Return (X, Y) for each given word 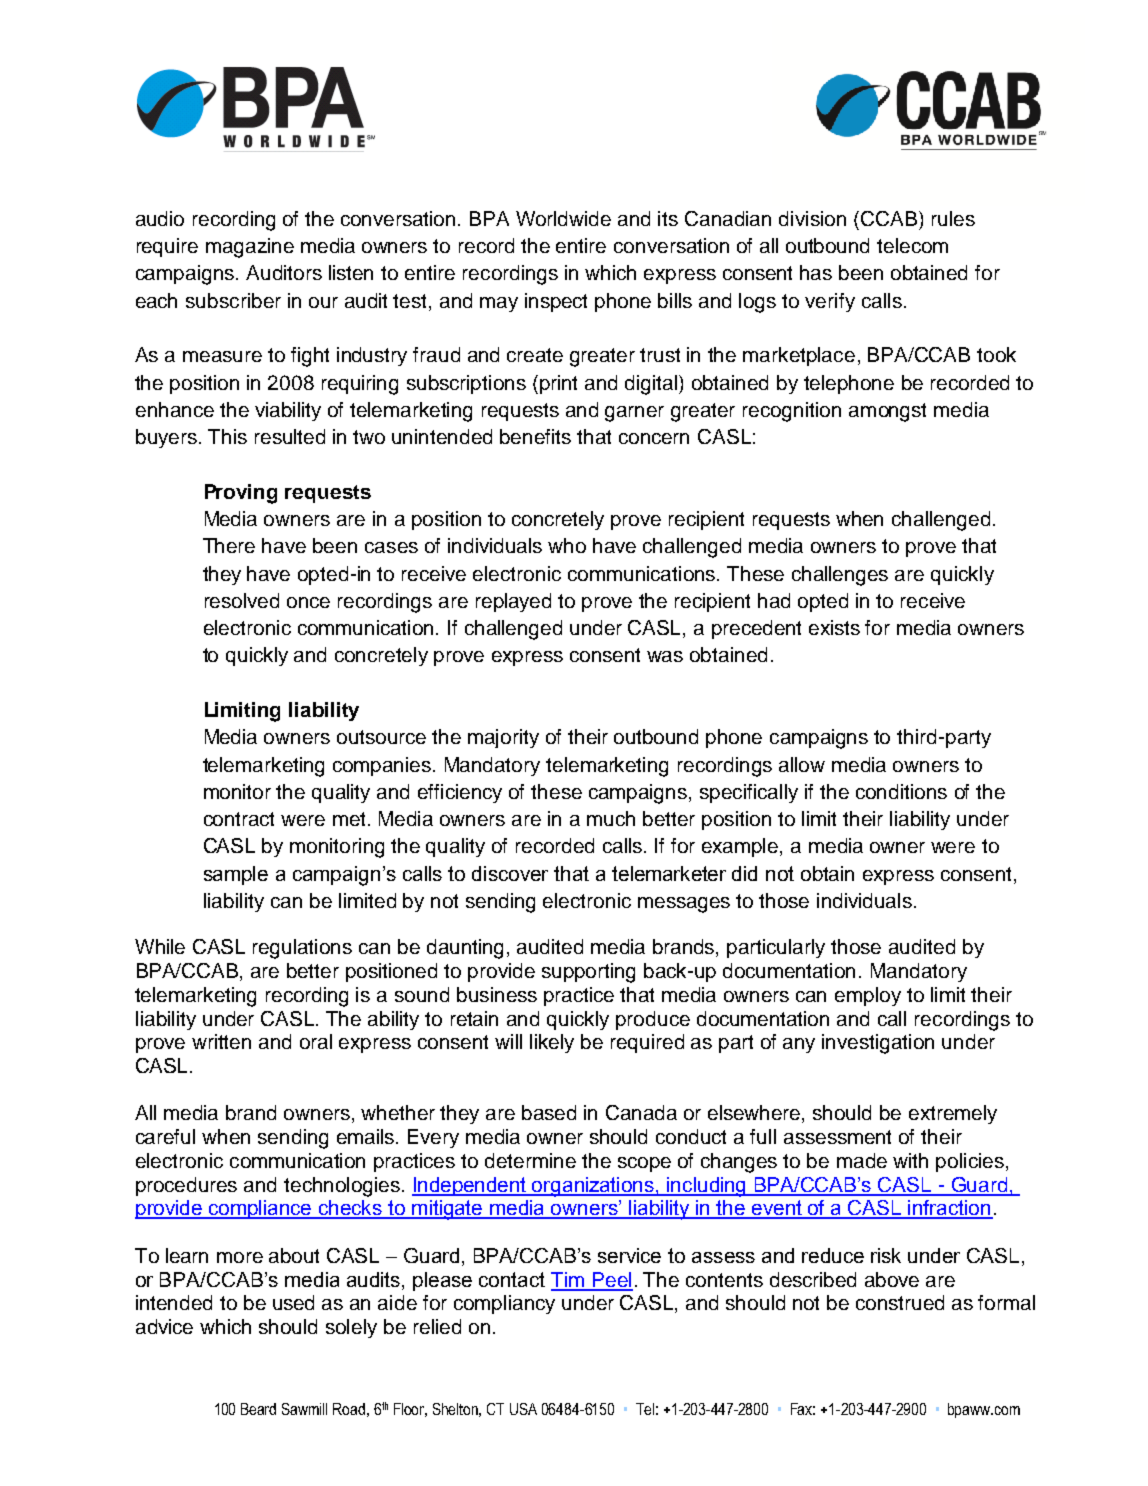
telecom (912, 245)
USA (523, 1409)
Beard (258, 1409)
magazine (250, 248)
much (611, 818)
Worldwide (563, 218)
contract (239, 819)
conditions (901, 791)
